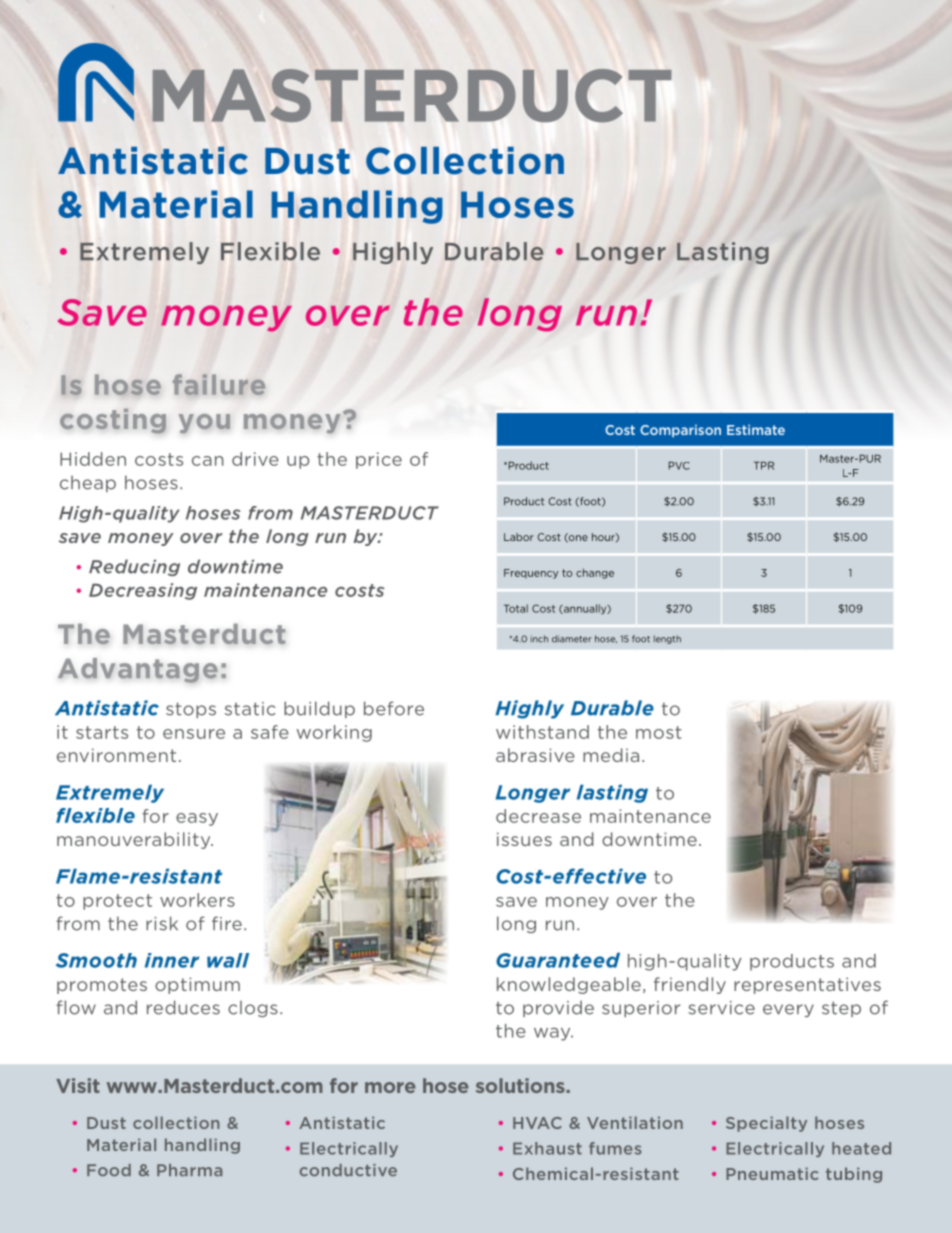 The height and width of the page is (1233, 952). I want to click on you, so click(204, 424).
